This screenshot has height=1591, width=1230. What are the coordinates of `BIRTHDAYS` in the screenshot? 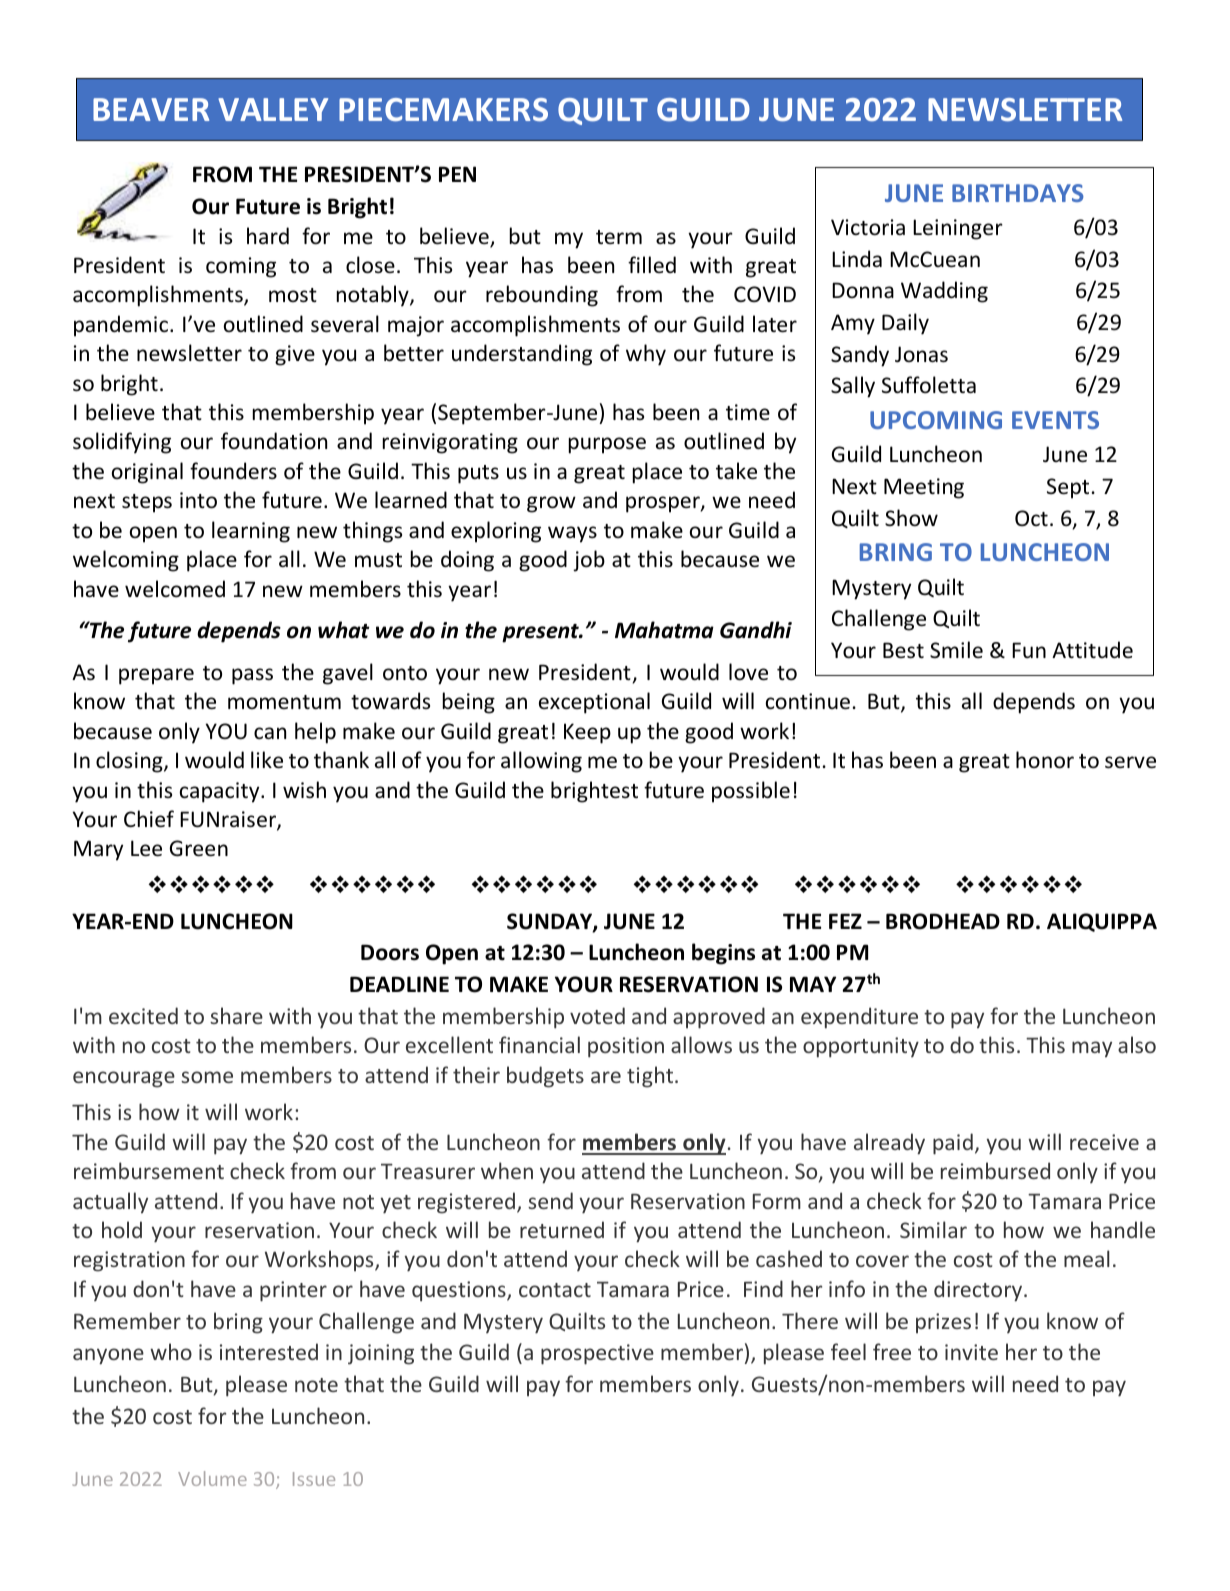 It's located at (1018, 193).
